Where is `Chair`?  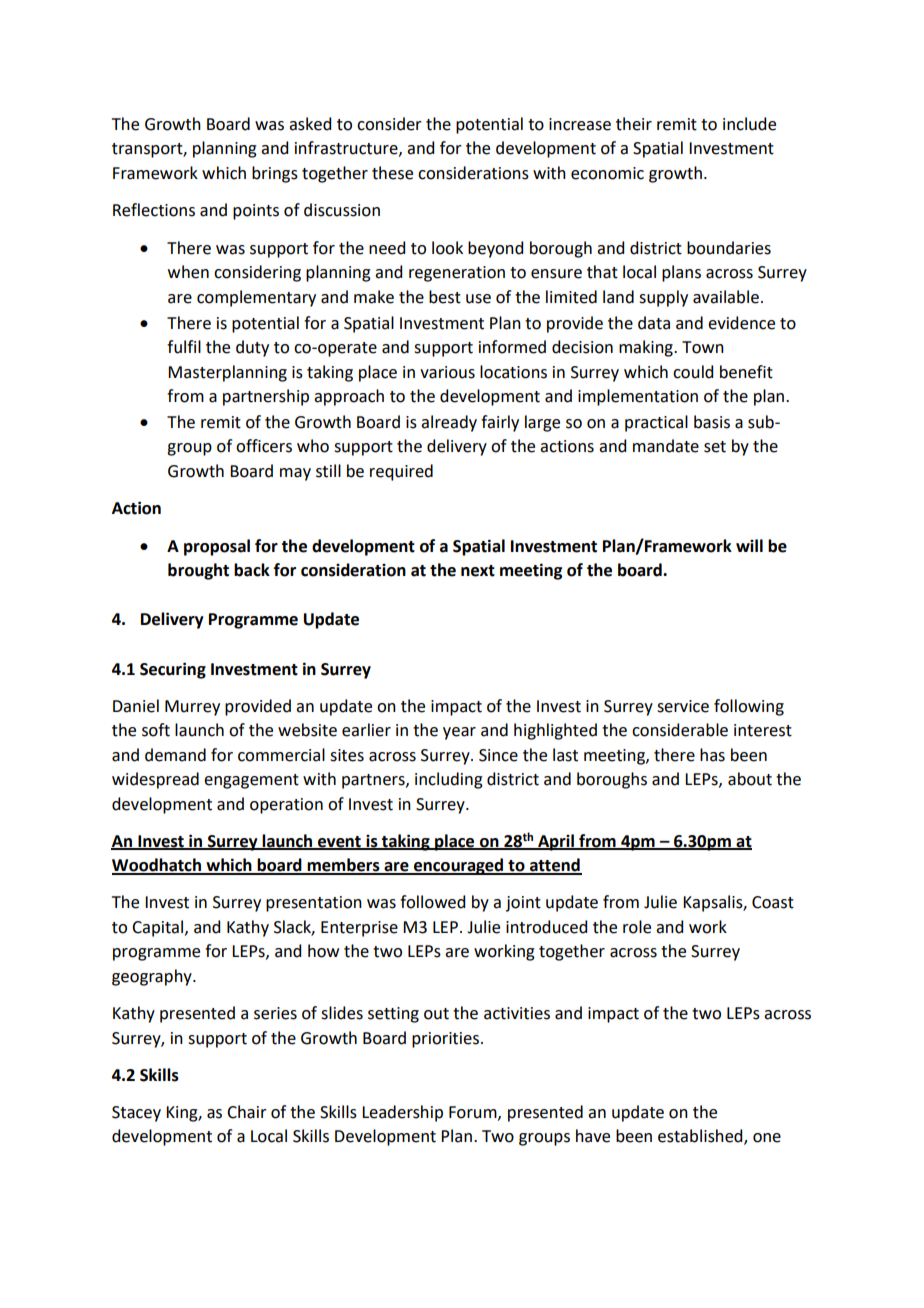 Chair is located at coordinates (247, 1112).
